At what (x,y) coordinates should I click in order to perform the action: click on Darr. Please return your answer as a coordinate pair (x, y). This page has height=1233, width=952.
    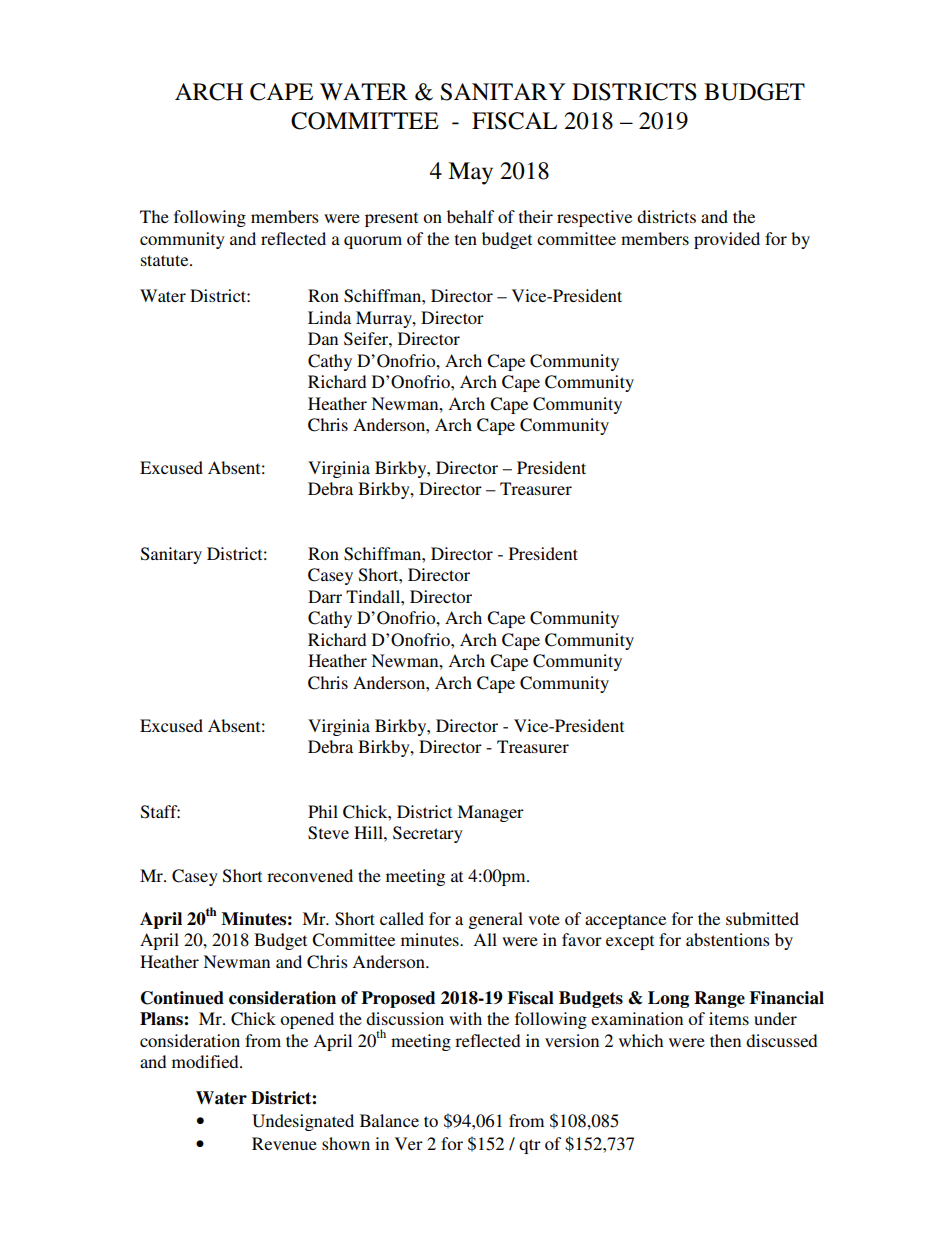
    Looking at the image, I should click on (325, 596).
